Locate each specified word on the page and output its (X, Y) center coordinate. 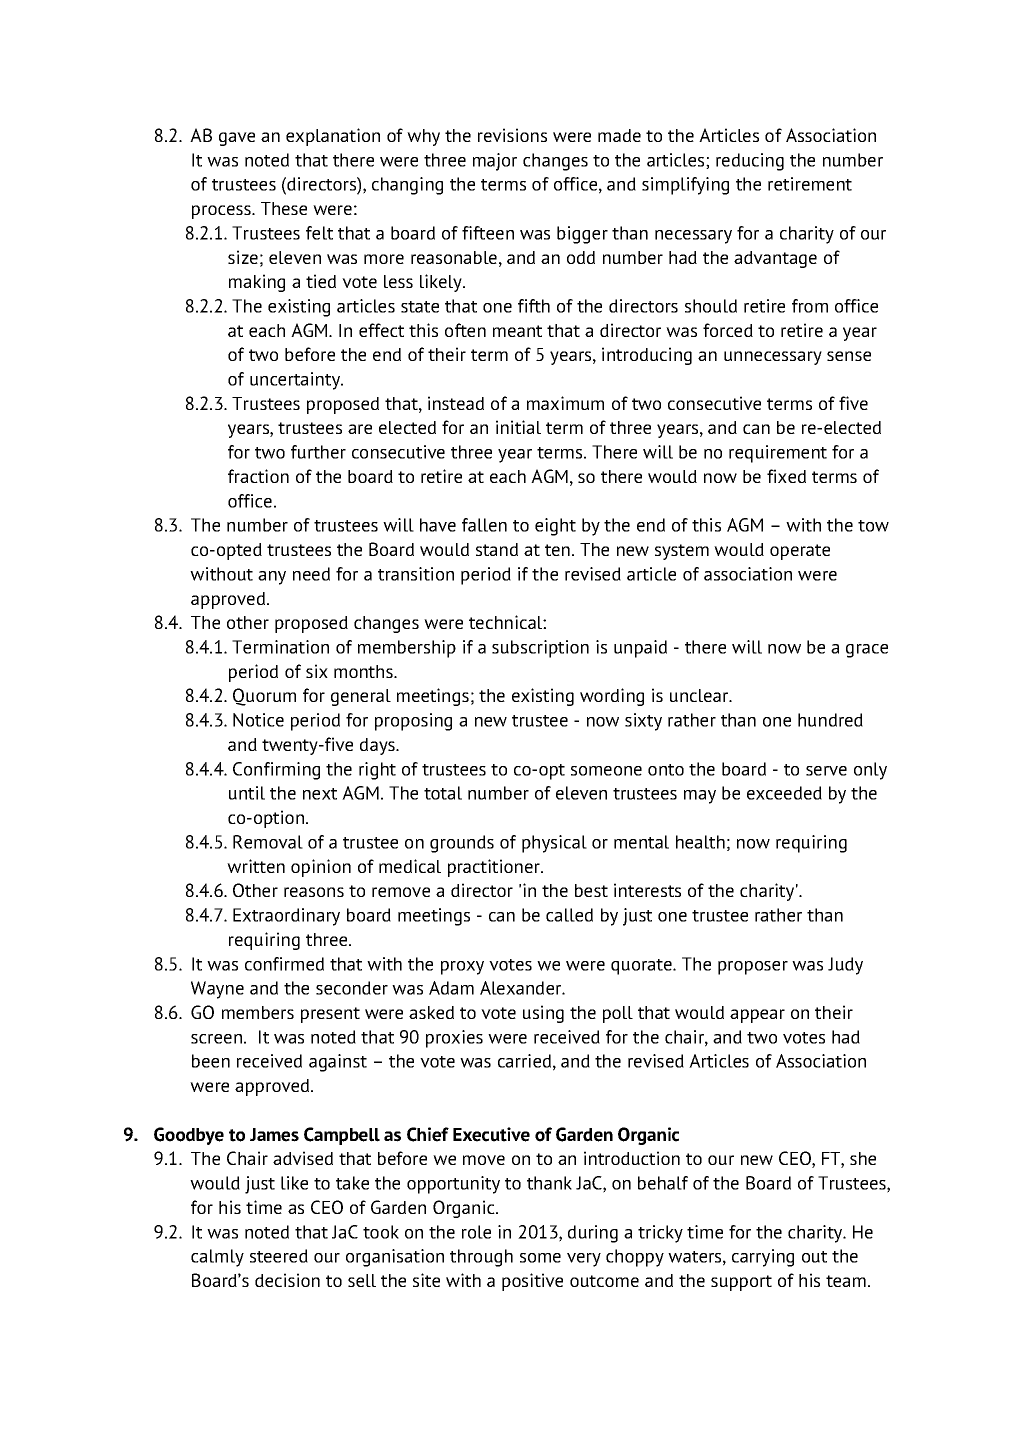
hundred (830, 720)
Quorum (264, 697)
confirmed (284, 964)
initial (518, 427)
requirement (778, 454)
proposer (753, 968)
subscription (540, 649)
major (495, 162)
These (284, 208)
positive (532, 1282)
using (543, 1014)
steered (279, 1256)
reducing (750, 162)
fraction (258, 476)
